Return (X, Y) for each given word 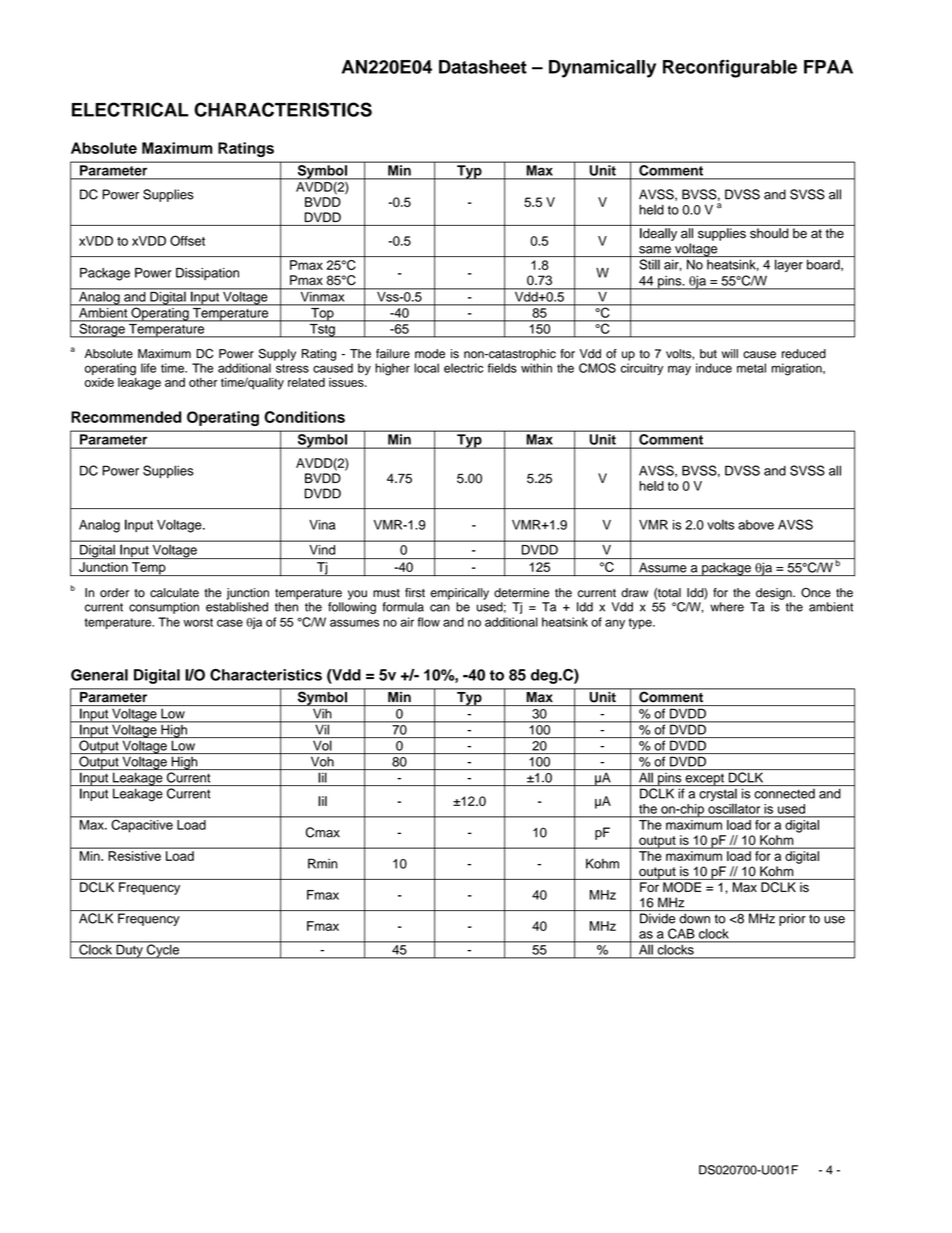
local (426, 368)
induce (714, 368)
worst (198, 622)
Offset (187, 240)
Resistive (135, 856)
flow (428, 622)
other (203, 382)
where (727, 607)
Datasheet (483, 67)
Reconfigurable (730, 69)
